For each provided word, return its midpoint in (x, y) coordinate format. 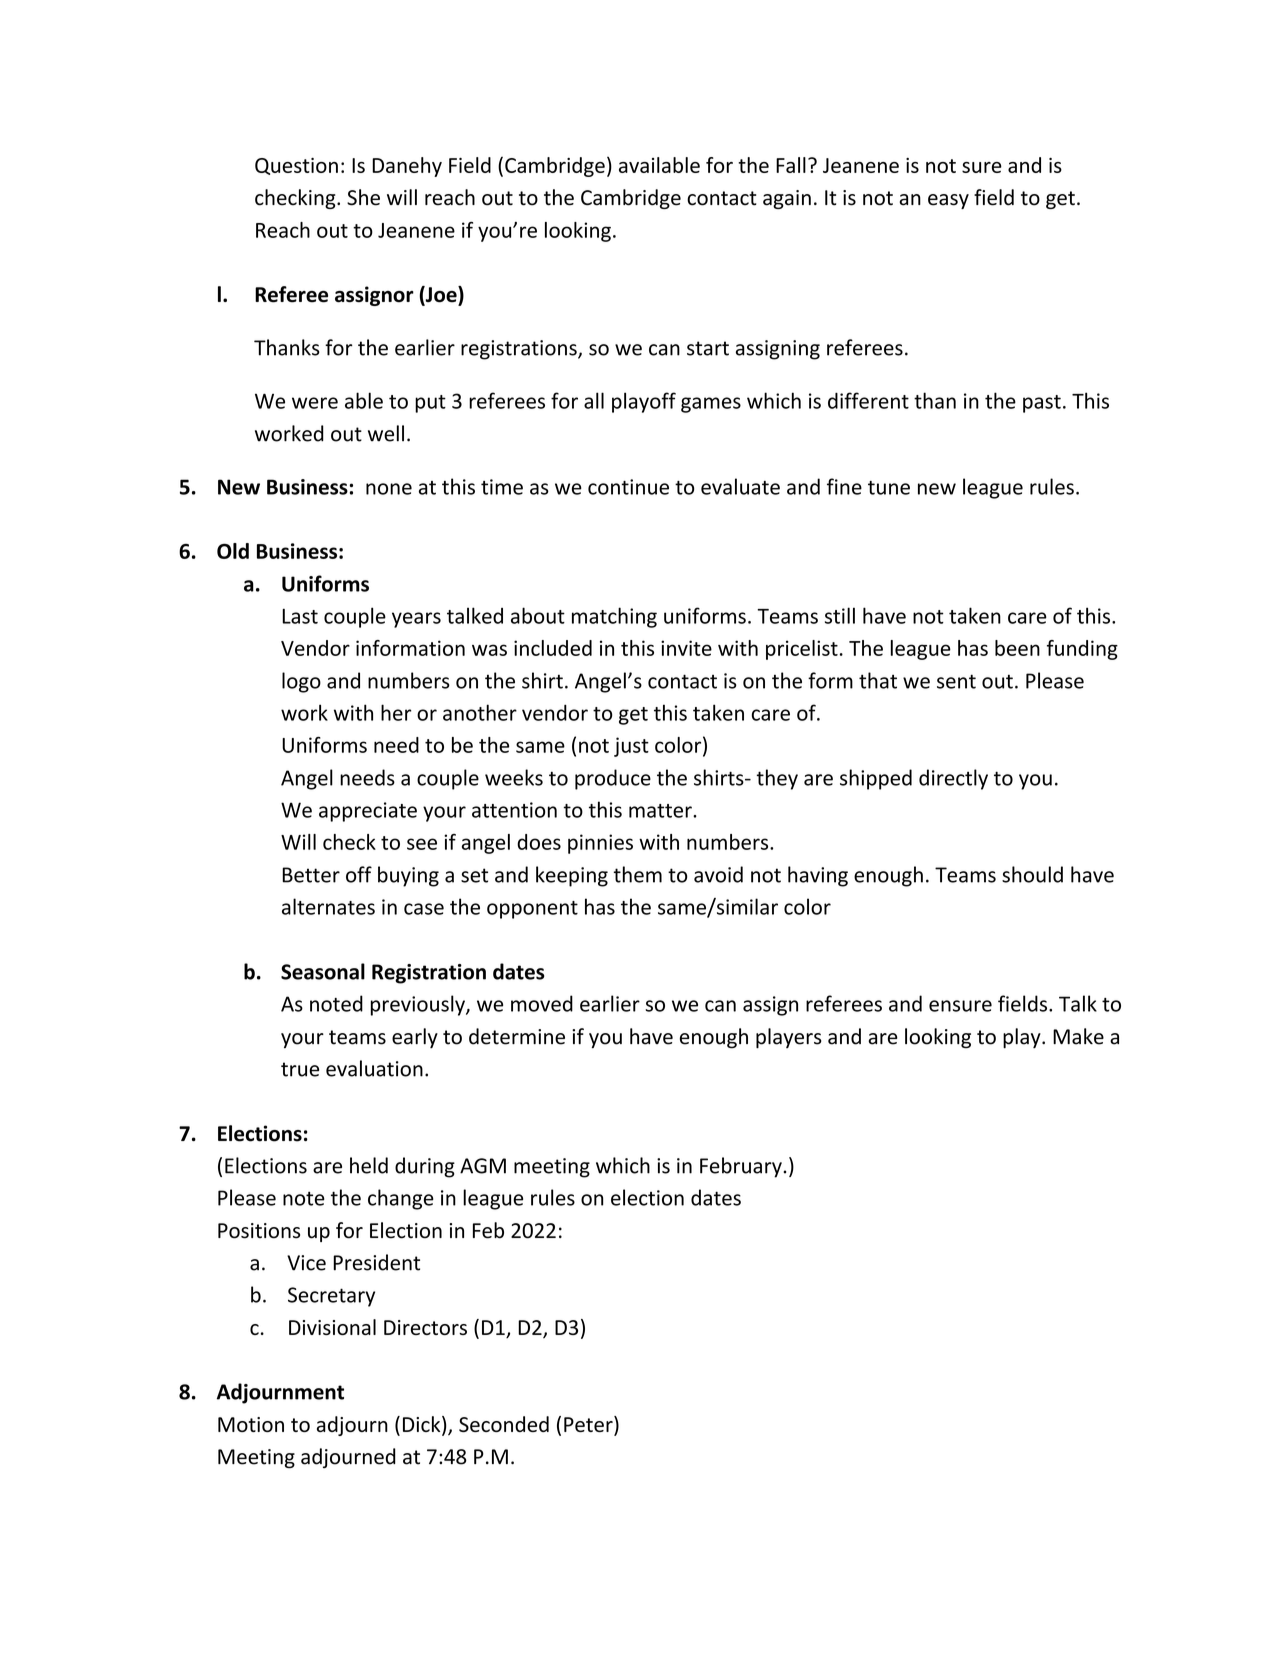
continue (628, 487)
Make (1078, 1036)
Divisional (332, 1327)
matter (661, 811)
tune (889, 488)
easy (948, 201)
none (389, 489)
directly (953, 779)
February (742, 1167)
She (363, 197)
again (787, 199)
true (300, 1069)
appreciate (368, 812)
